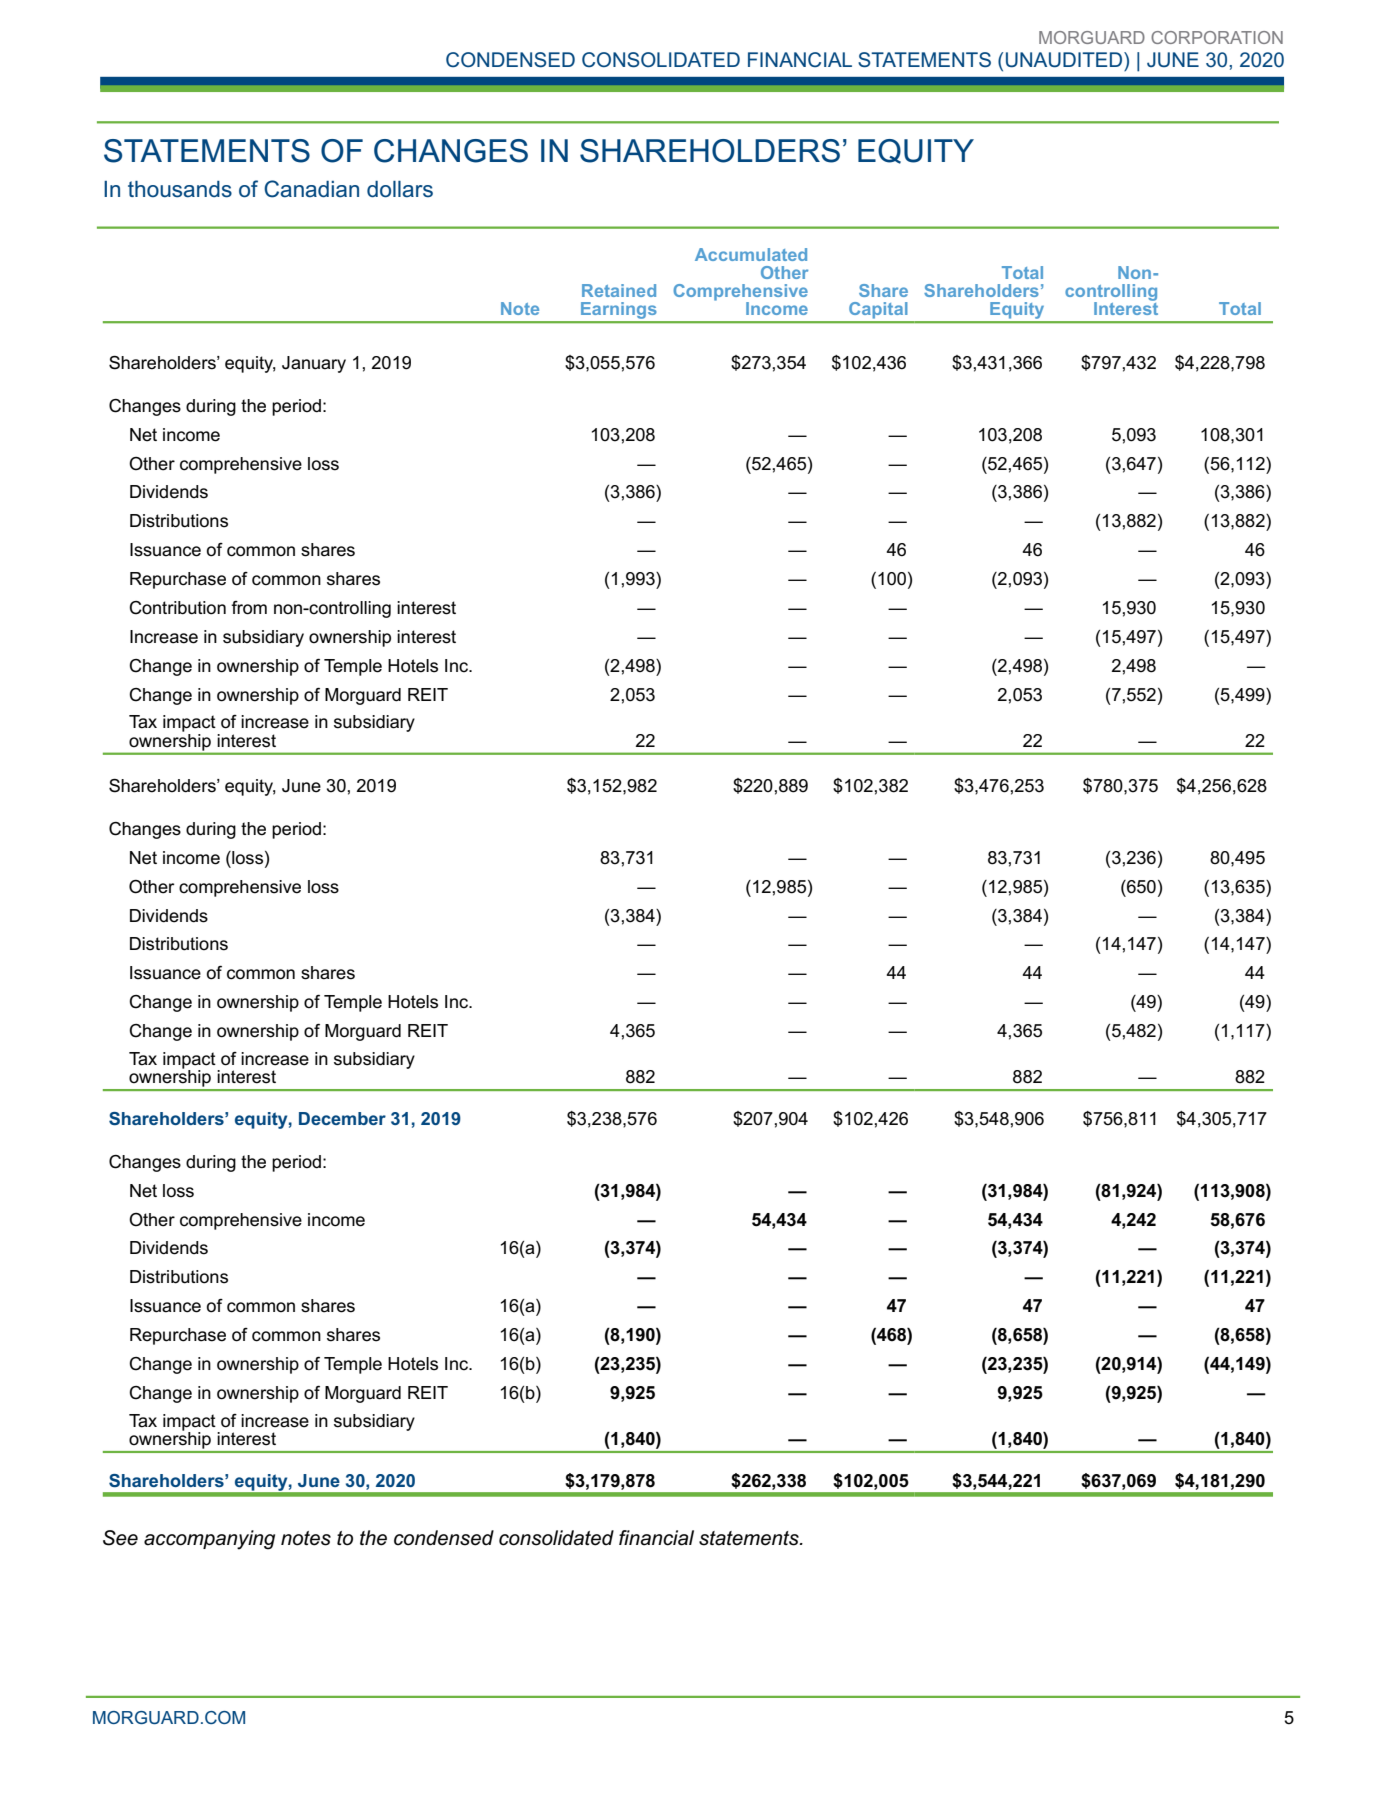 The width and height of the image is (1386, 1794). What do you see at coordinates (342, 1118) in the image?
I see `December` at bounding box center [342, 1118].
